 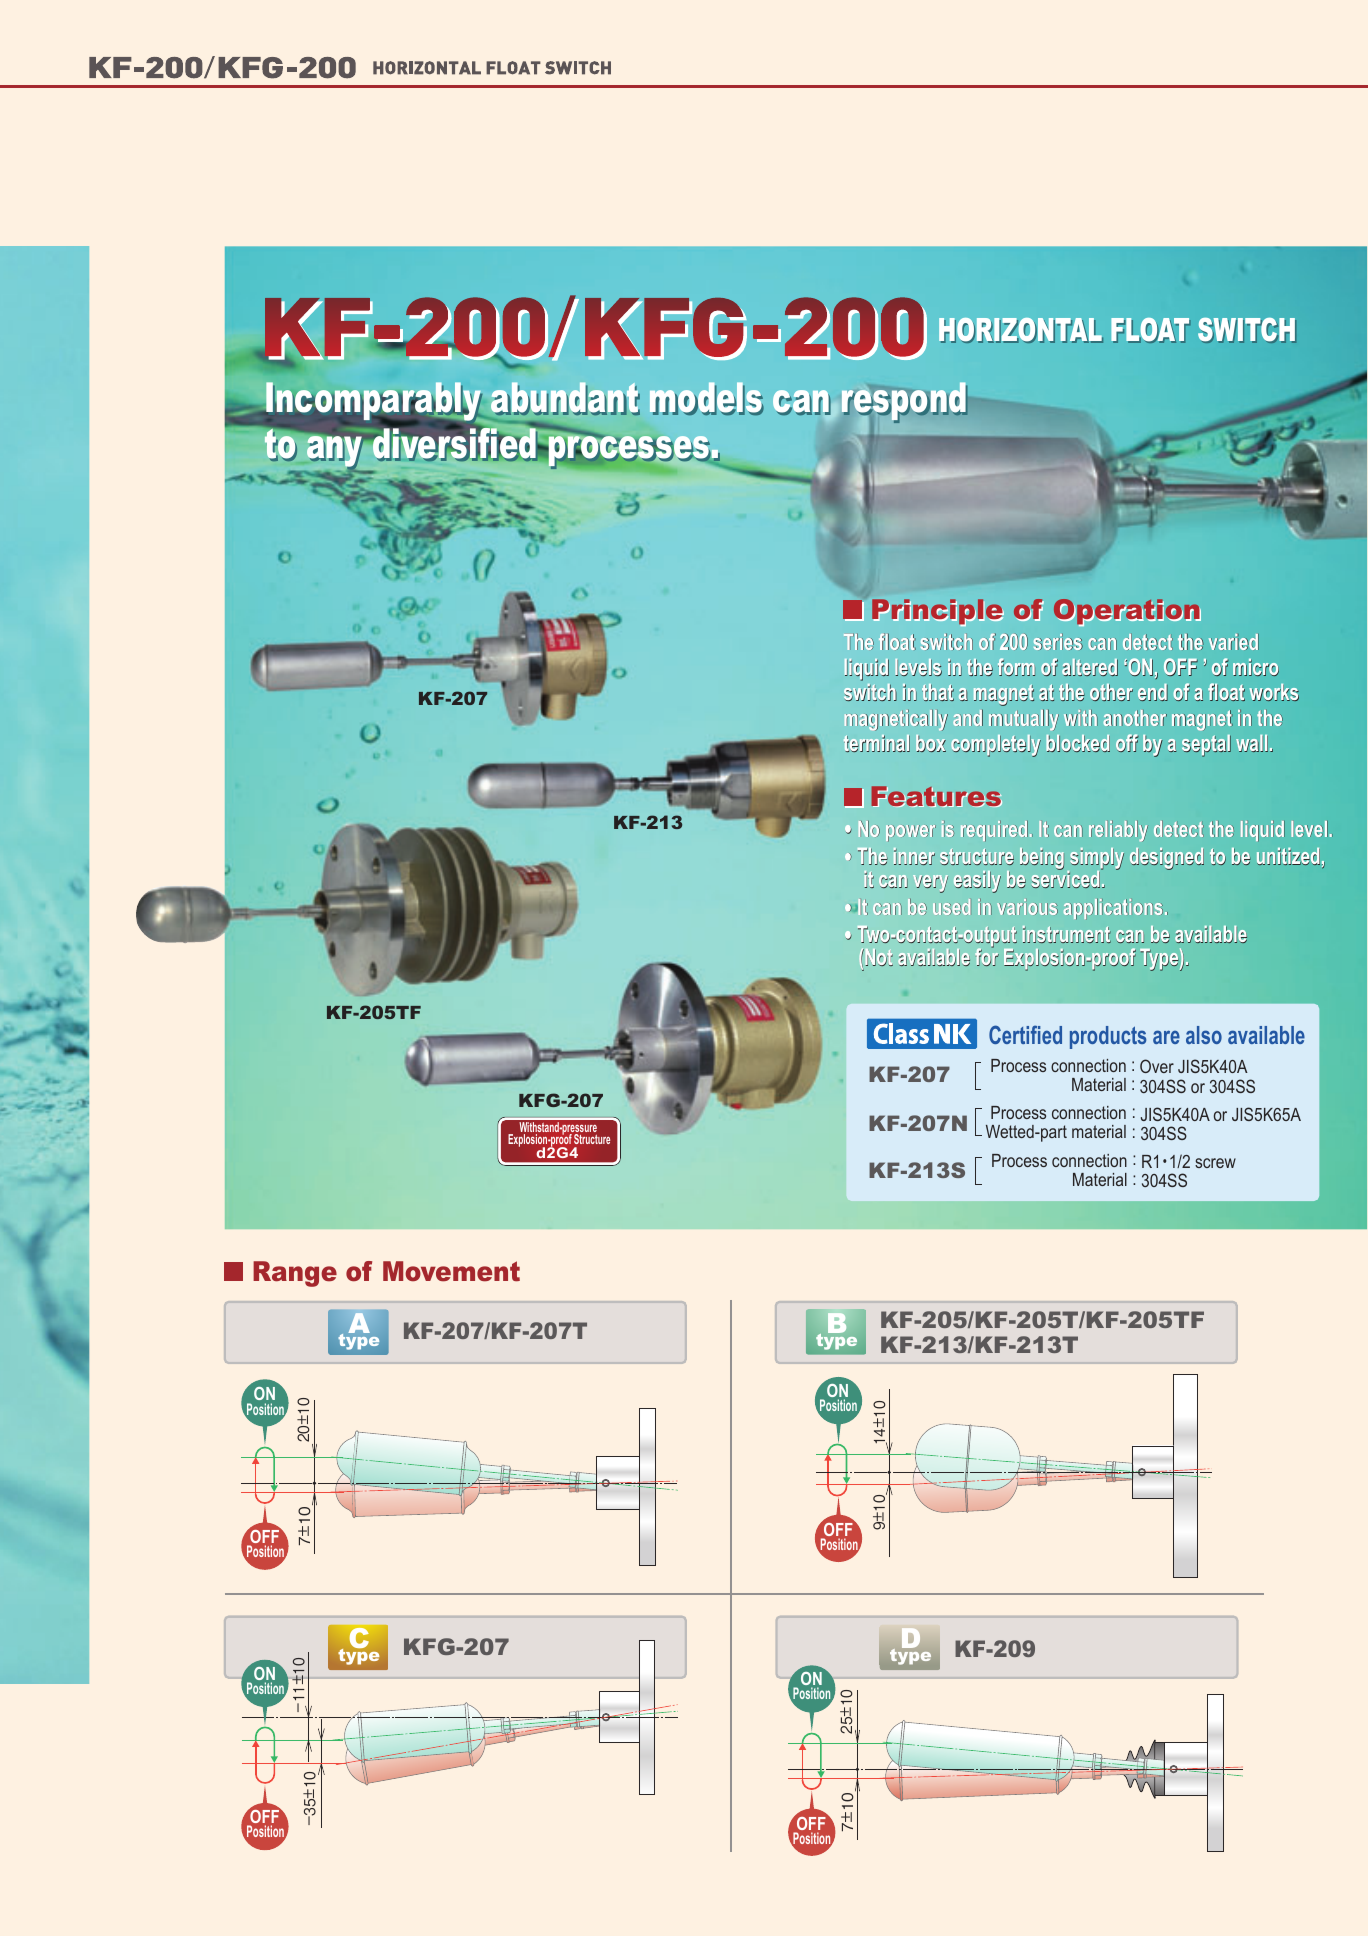 What do you see at coordinates (295, 1274) in the page?
I see `Range` at bounding box center [295, 1274].
